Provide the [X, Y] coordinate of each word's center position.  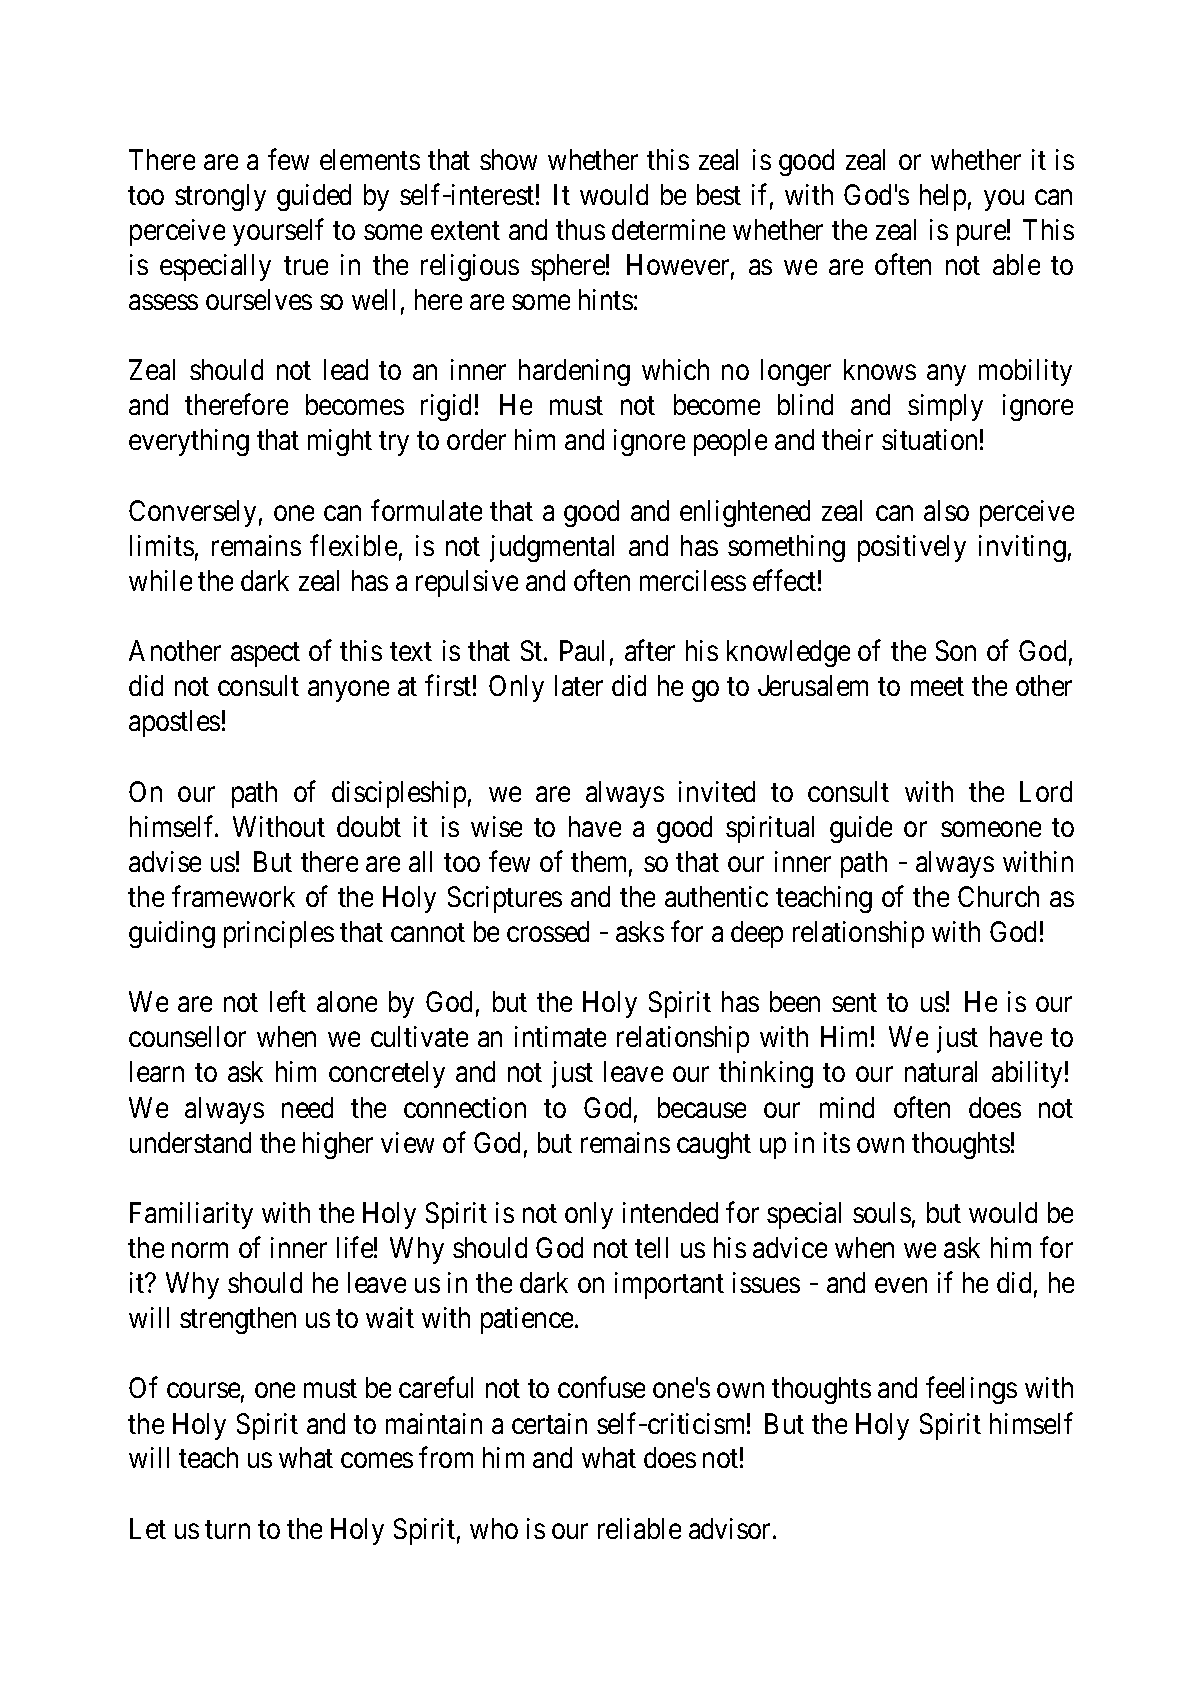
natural [941, 1071]
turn [227, 1529]
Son [956, 650]
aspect [265, 655]
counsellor [187, 1036]
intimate [560, 1036]
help [943, 197]
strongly [220, 197]
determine [668, 229]
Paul [582, 650]
